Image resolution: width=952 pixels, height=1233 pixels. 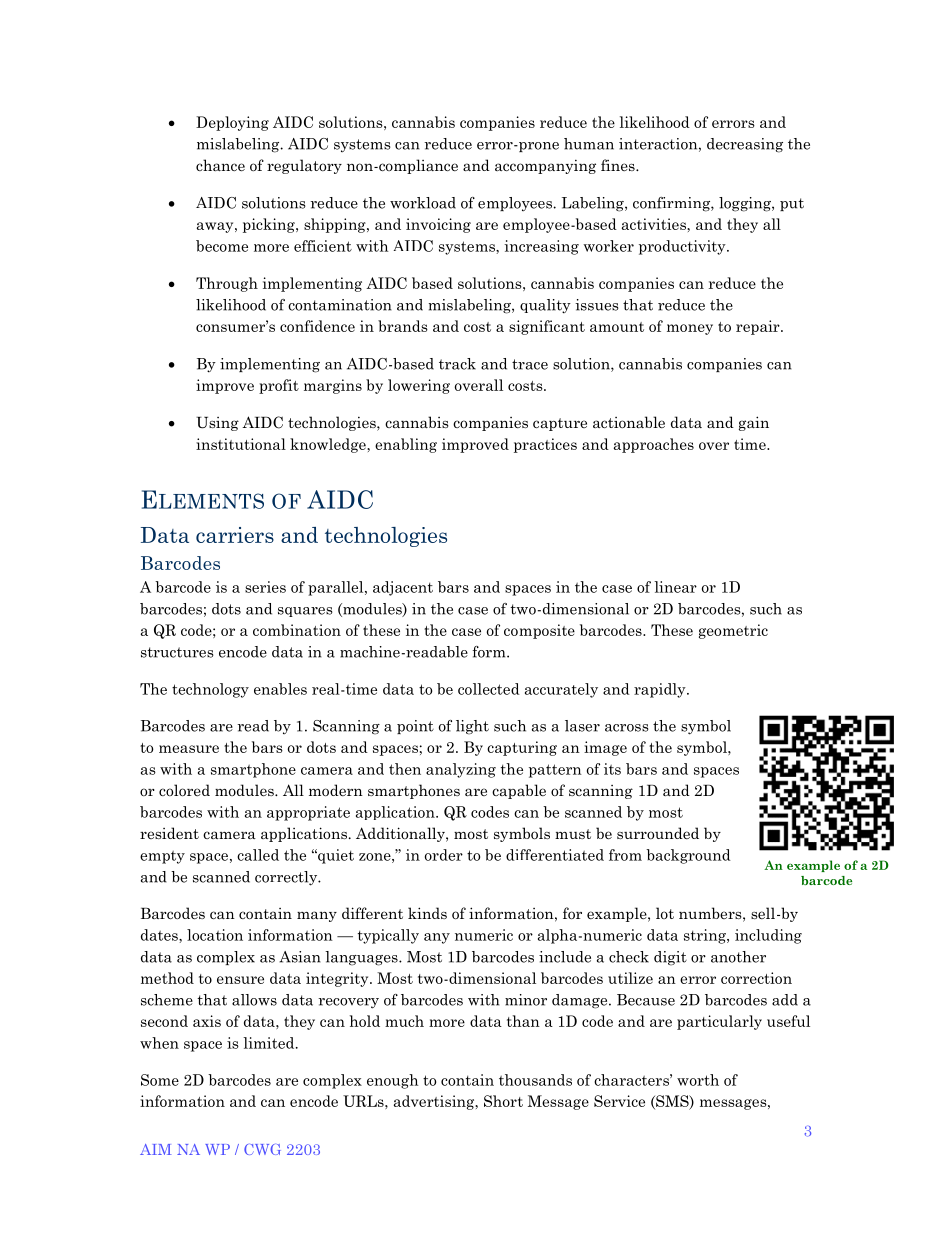 I want to click on Using, so click(x=217, y=424).
